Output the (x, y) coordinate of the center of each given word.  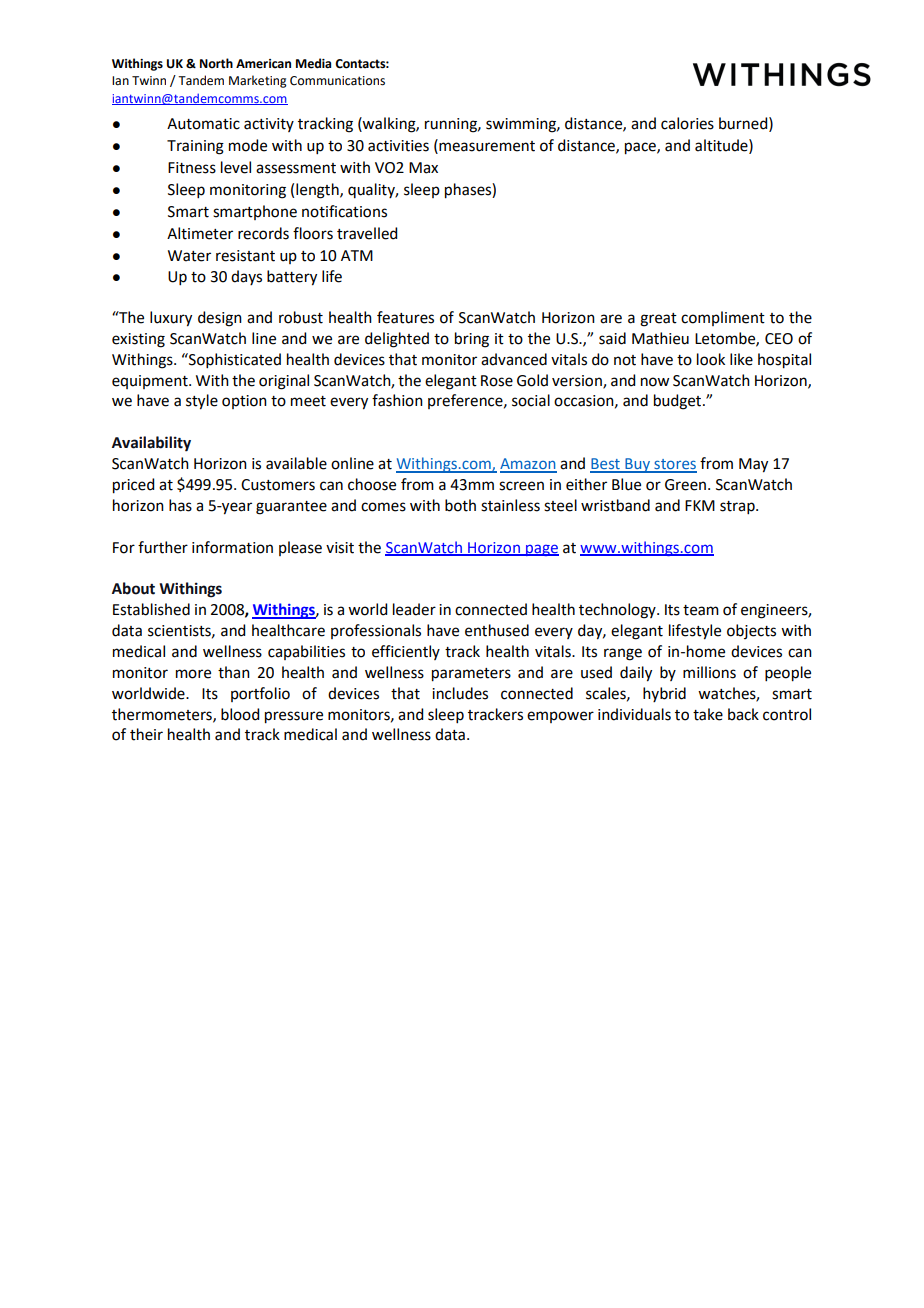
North (216, 63)
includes (460, 693)
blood (240, 714)
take (708, 714)
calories (687, 123)
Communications (337, 81)
